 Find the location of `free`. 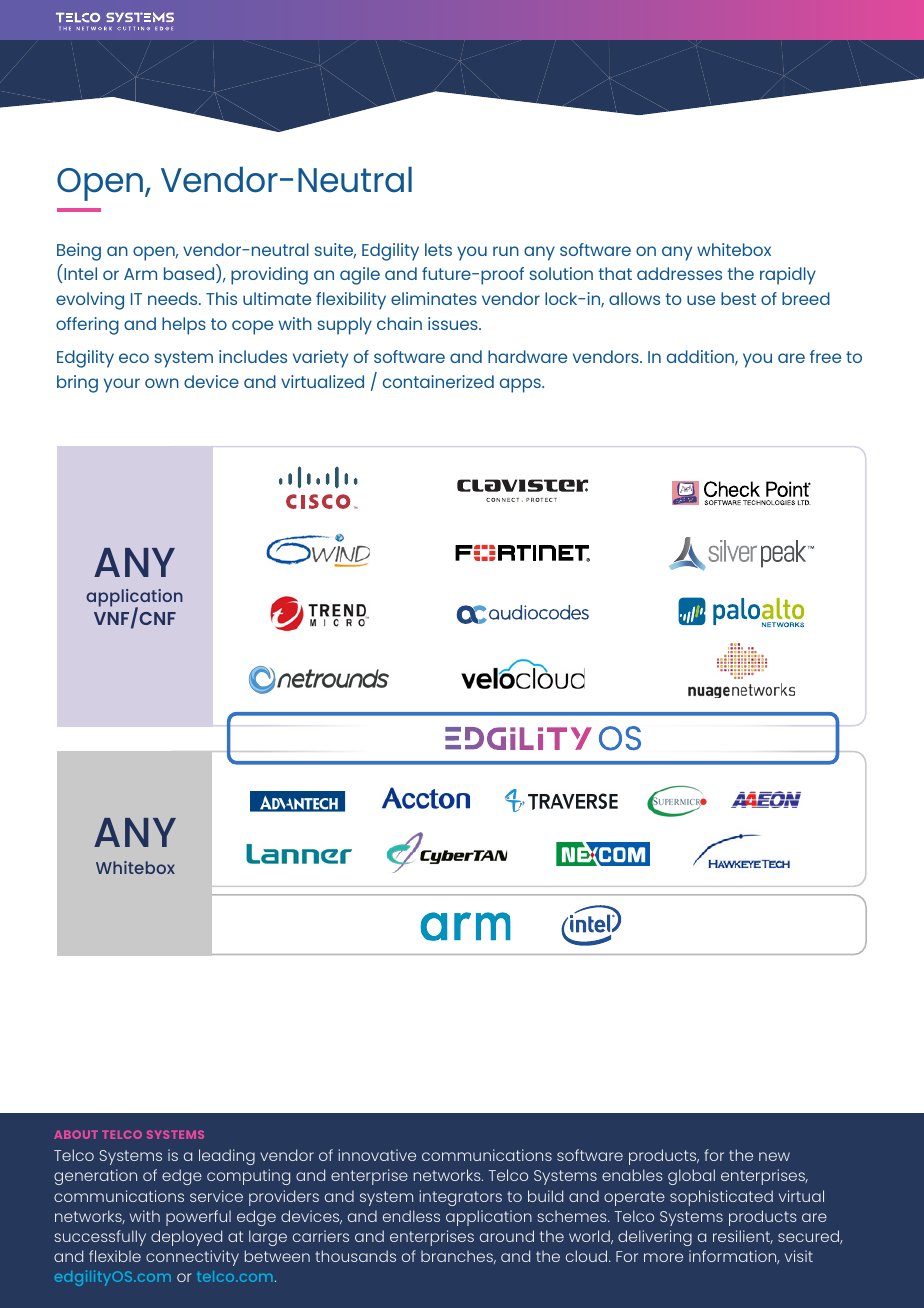

free is located at coordinates (825, 356).
